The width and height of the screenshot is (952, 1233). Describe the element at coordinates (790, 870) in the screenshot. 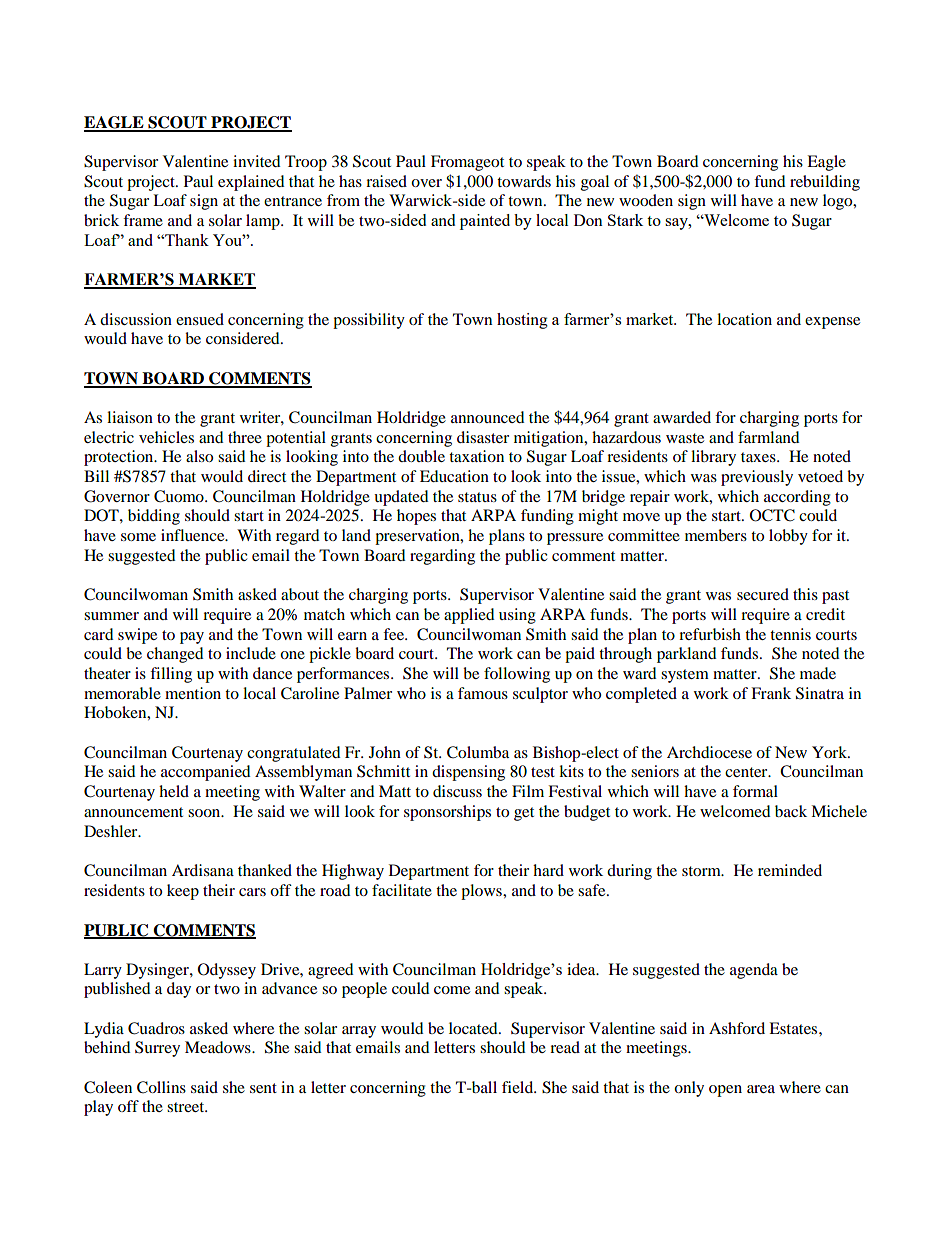

I see `reminded` at that location.
